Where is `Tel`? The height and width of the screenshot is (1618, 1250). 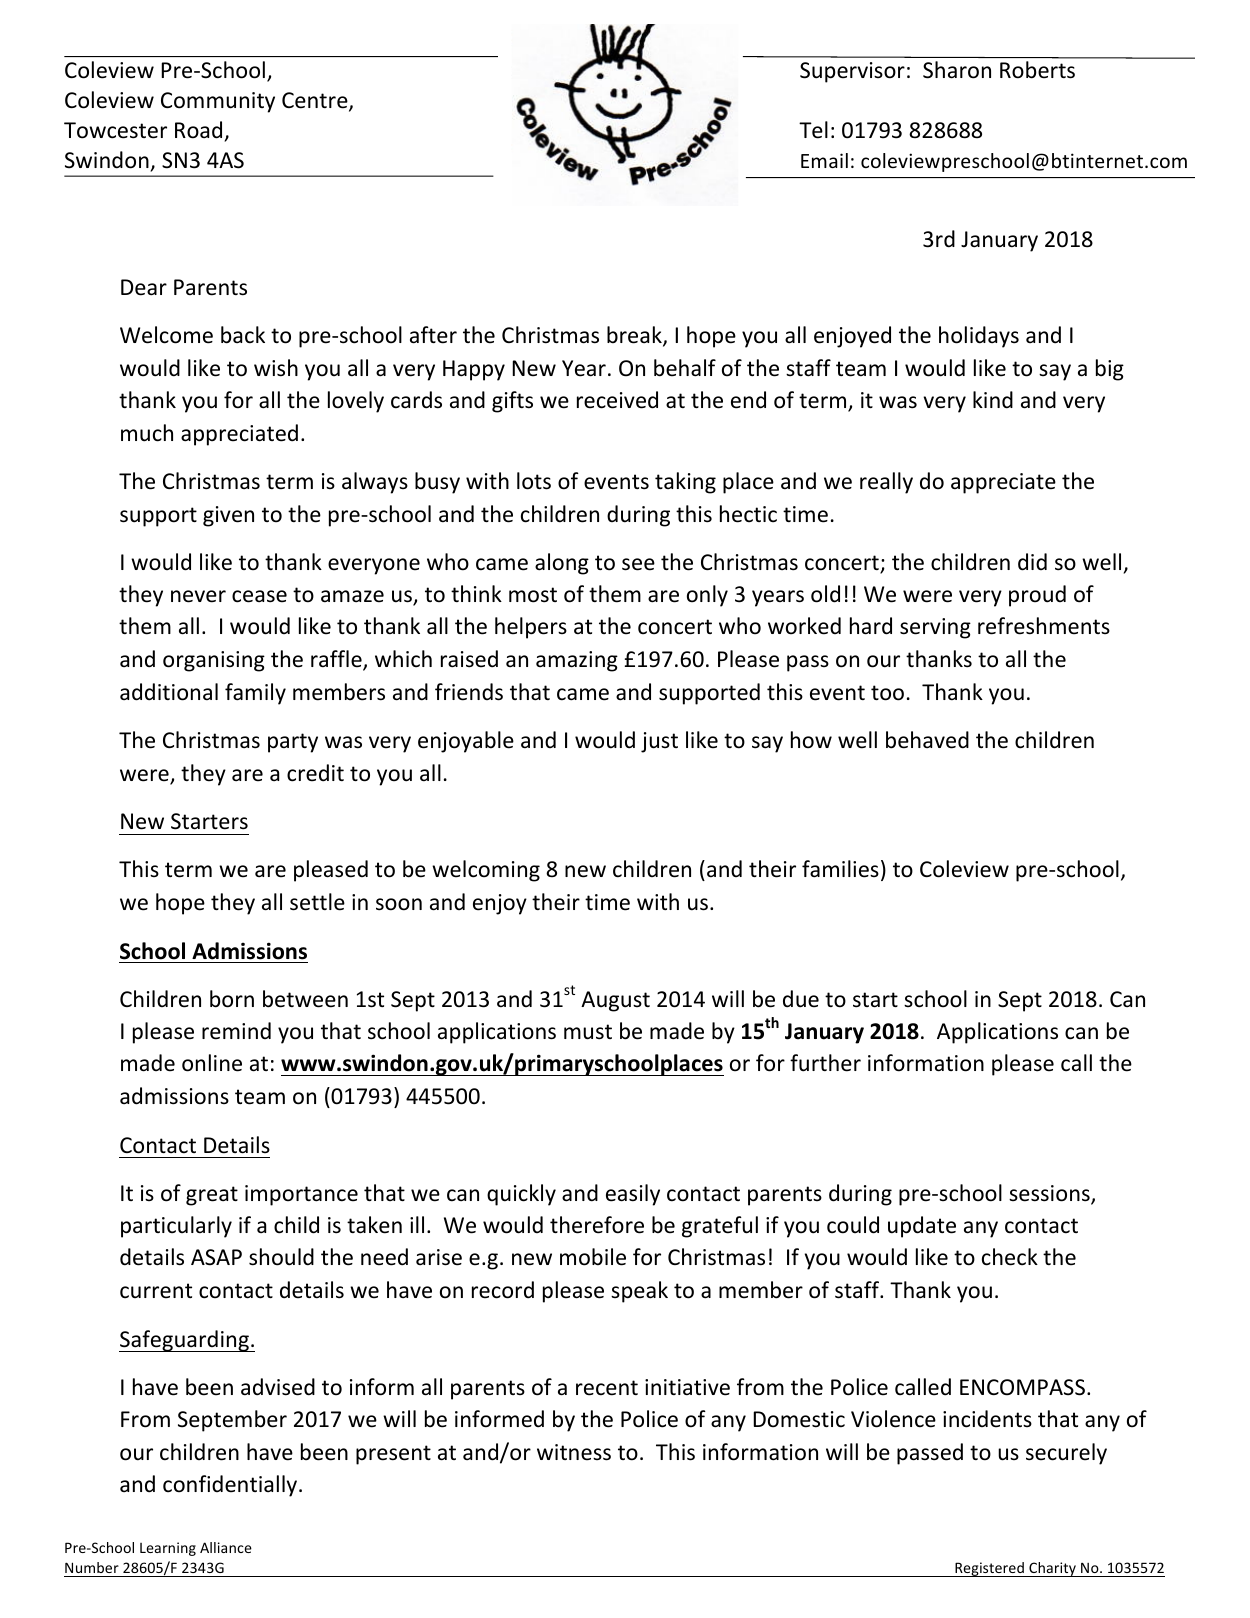
Tel is located at coordinates (813, 130).
